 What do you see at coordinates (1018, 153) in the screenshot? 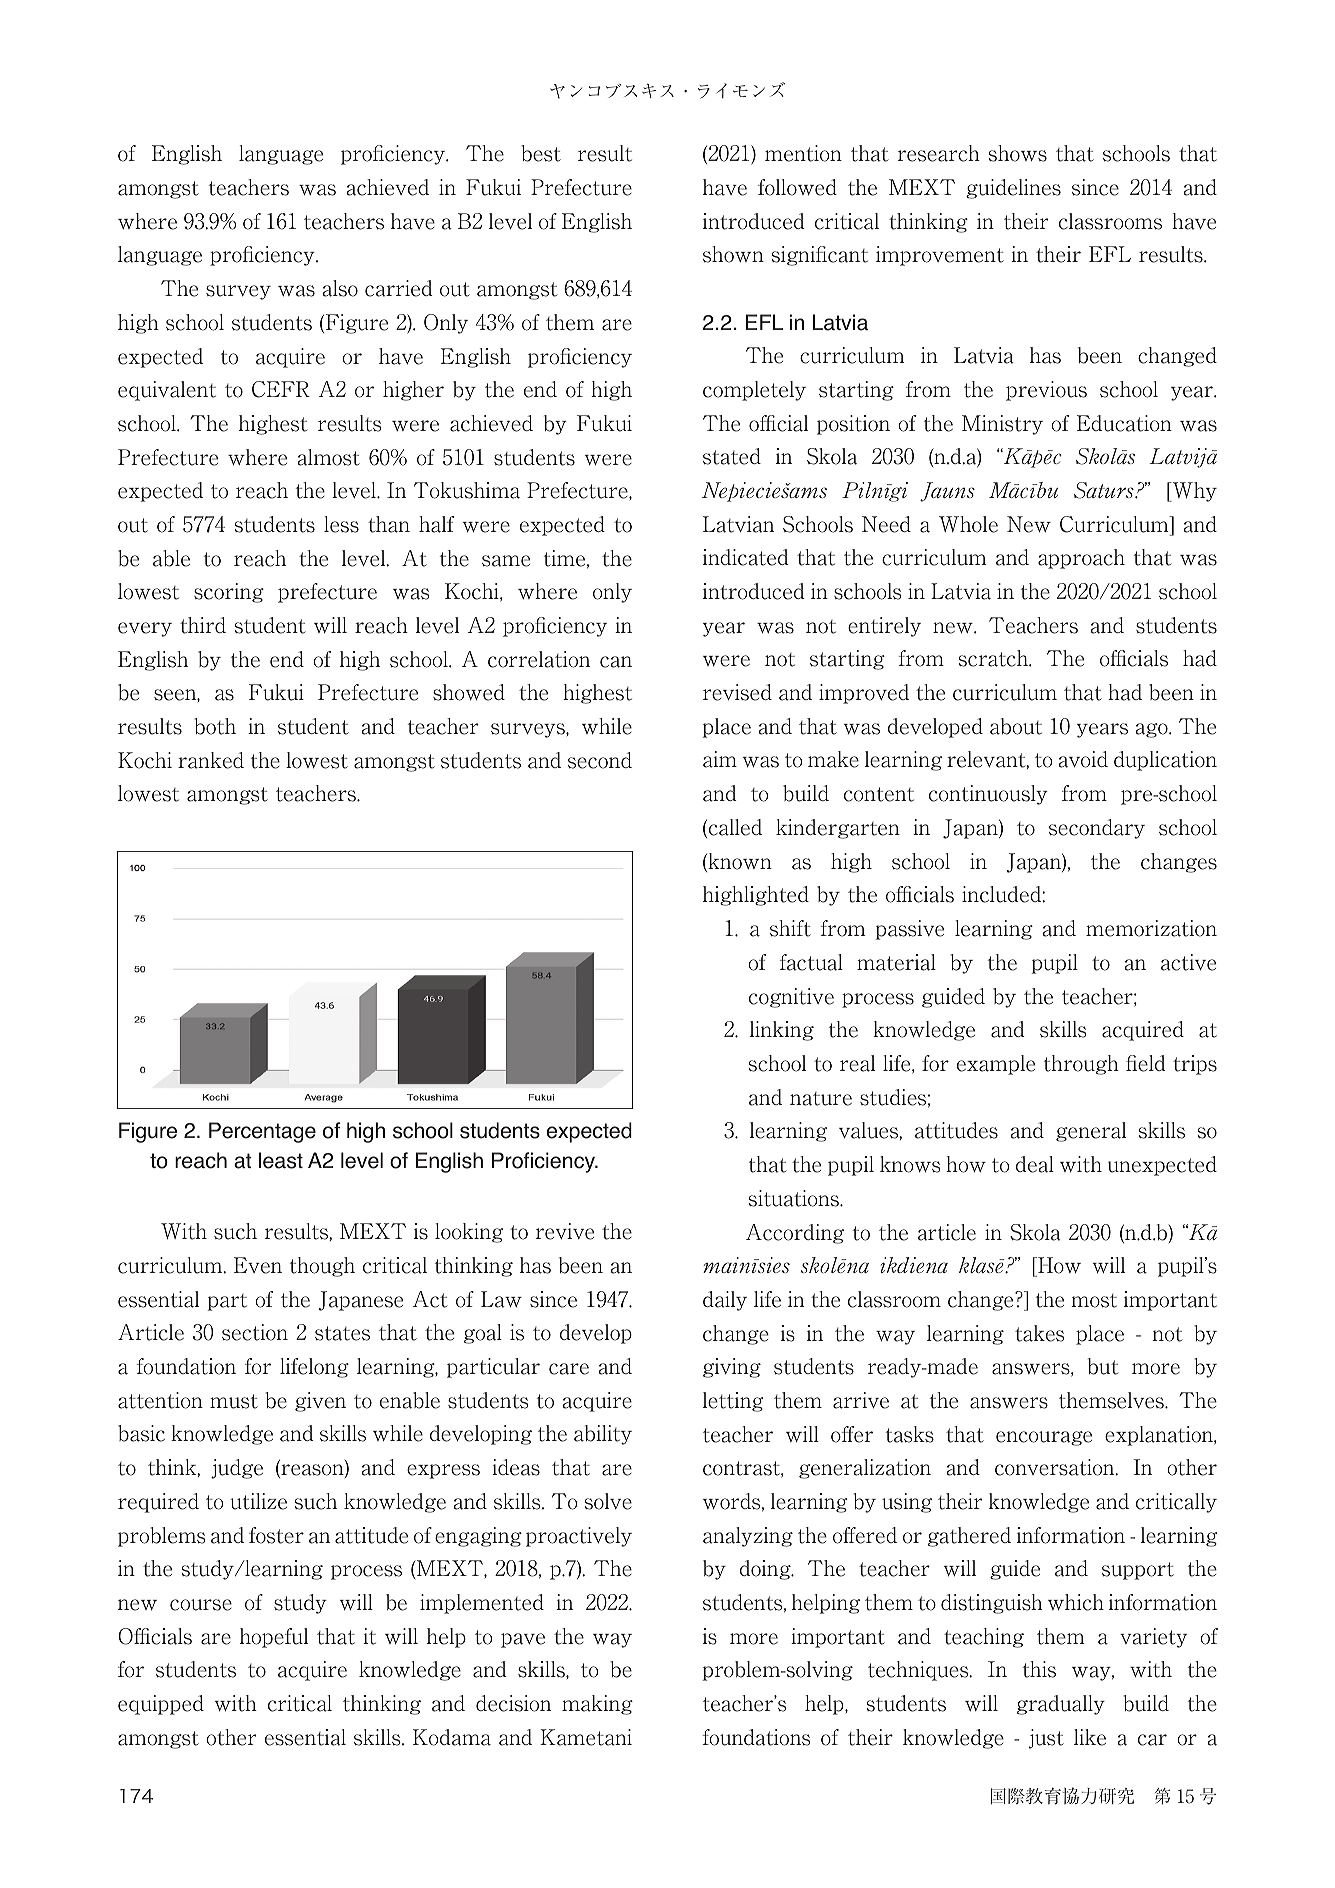
I see `shows` at bounding box center [1018, 153].
